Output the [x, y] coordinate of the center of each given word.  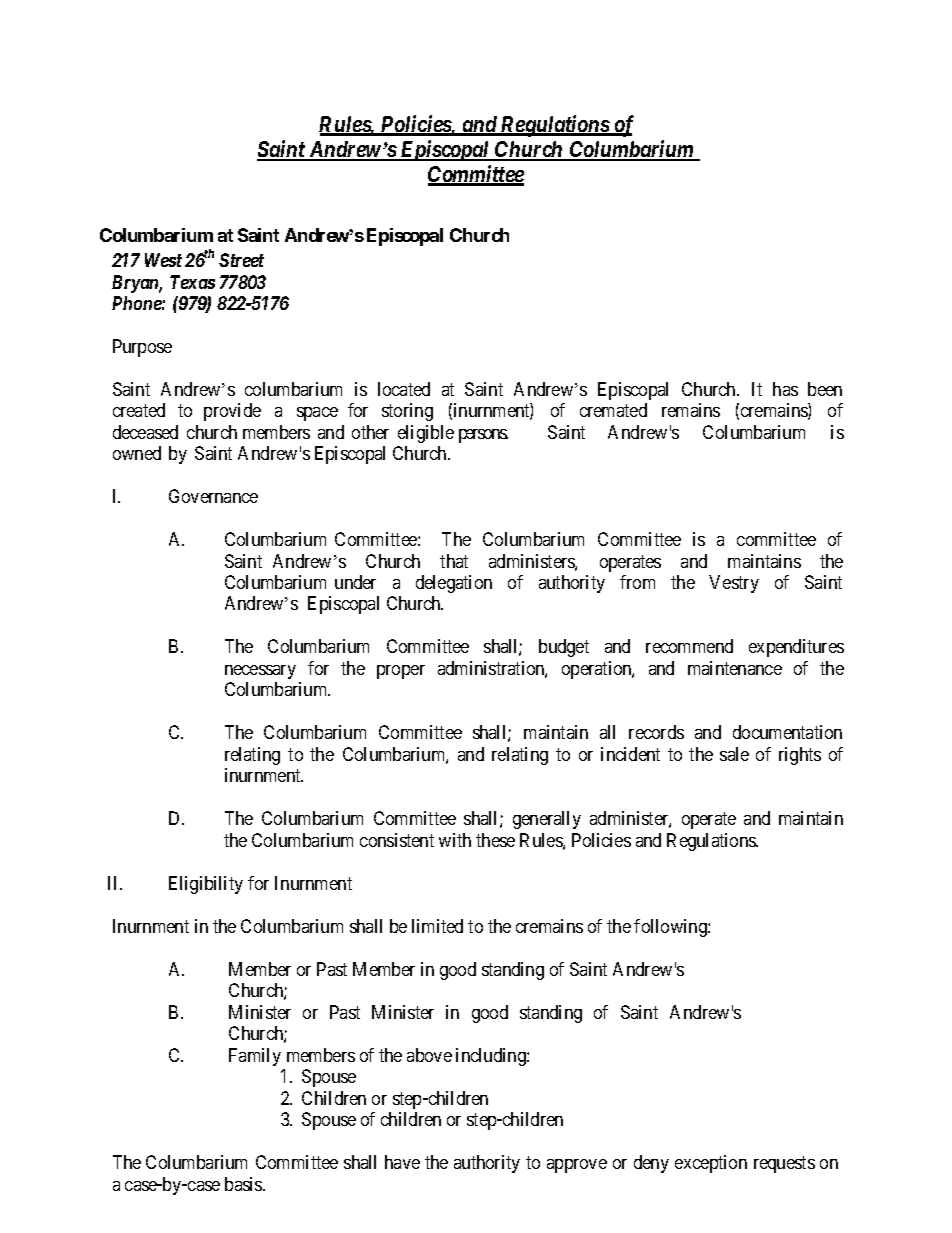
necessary [260, 672]
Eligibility [206, 885]
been [825, 389]
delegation [454, 584]
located [404, 389]
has [785, 389]
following [671, 928]
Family [255, 1057]
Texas [192, 282]
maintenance [735, 668]
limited [437, 926]
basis [244, 1184]
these [495, 840]
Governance [213, 496]
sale [734, 754]
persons [483, 436]
